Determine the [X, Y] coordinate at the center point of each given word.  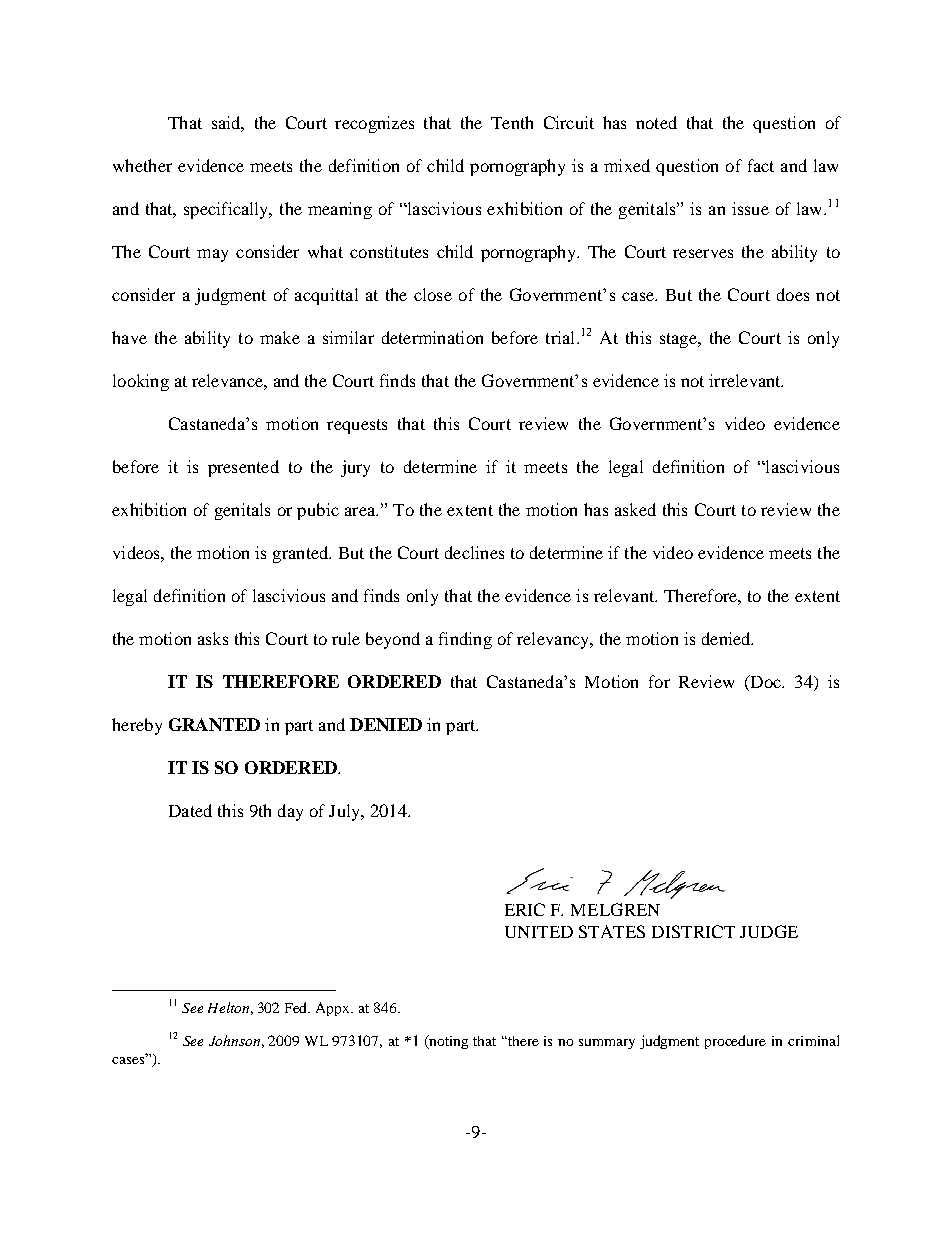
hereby [137, 726]
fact [761, 165]
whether [142, 165]
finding [465, 640]
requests [357, 426]
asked [635, 509]
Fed [297, 1007]
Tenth [512, 122]
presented [243, 468]
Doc [765, 681]
